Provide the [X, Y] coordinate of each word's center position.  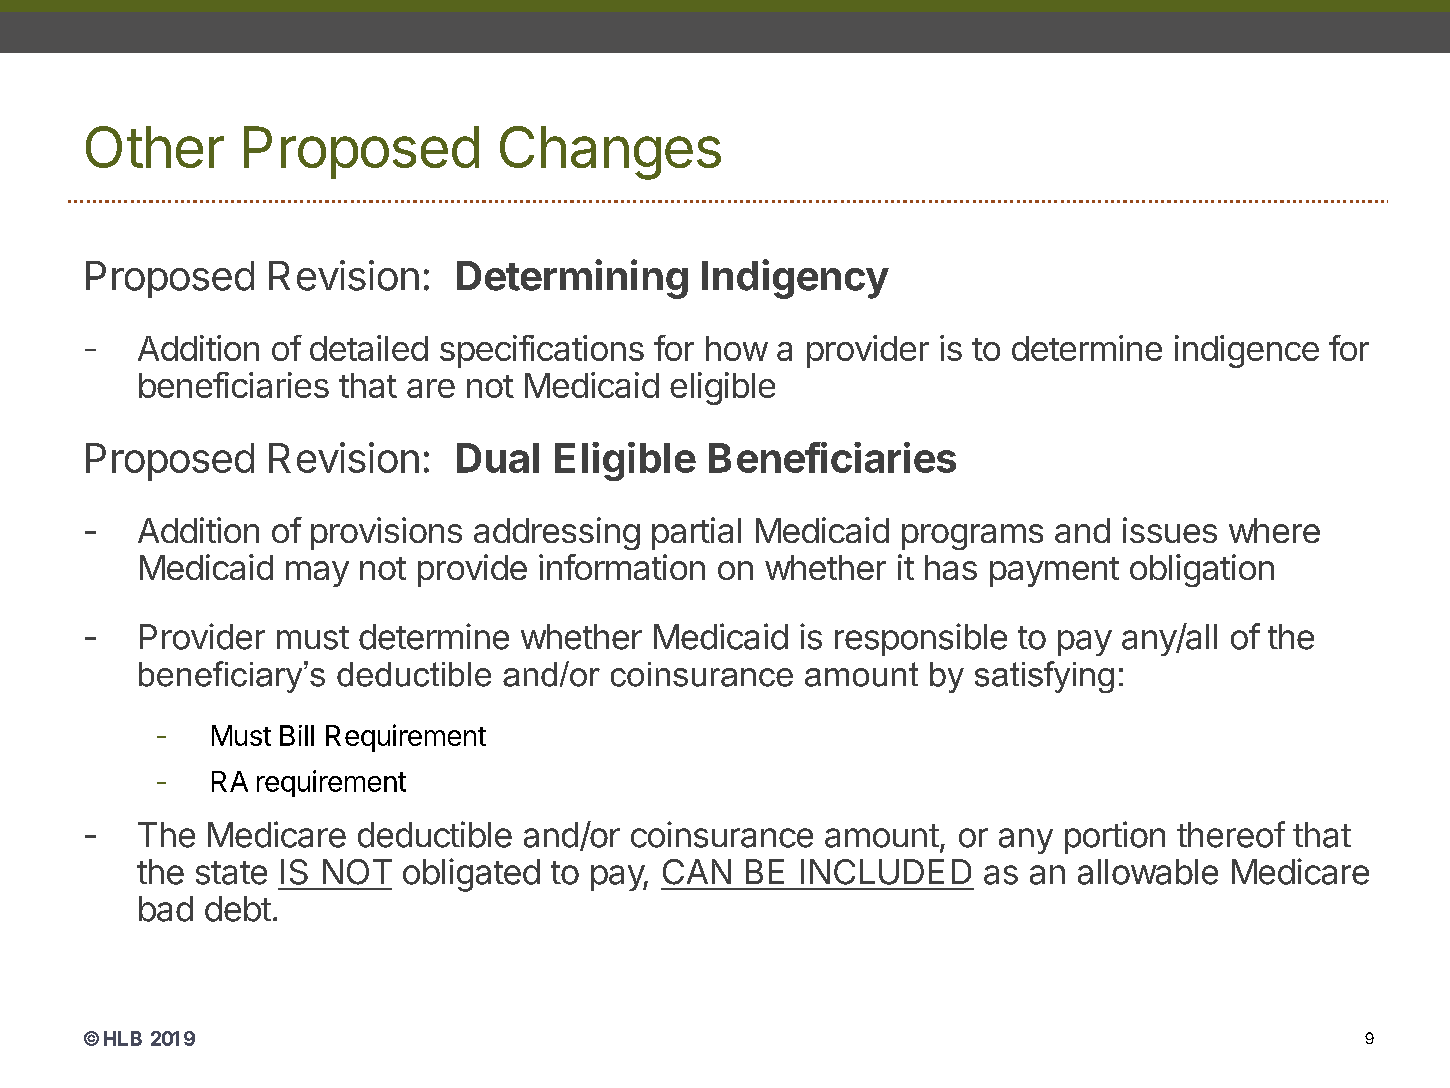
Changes [610, 153]
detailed [369, 348]
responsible [921, 639]
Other [155, 147]
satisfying [1044, 677]
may [317, 574]
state [231, 873]
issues [1170, 530]
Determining [572, 279]
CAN [697, 872]
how [737, 348]
